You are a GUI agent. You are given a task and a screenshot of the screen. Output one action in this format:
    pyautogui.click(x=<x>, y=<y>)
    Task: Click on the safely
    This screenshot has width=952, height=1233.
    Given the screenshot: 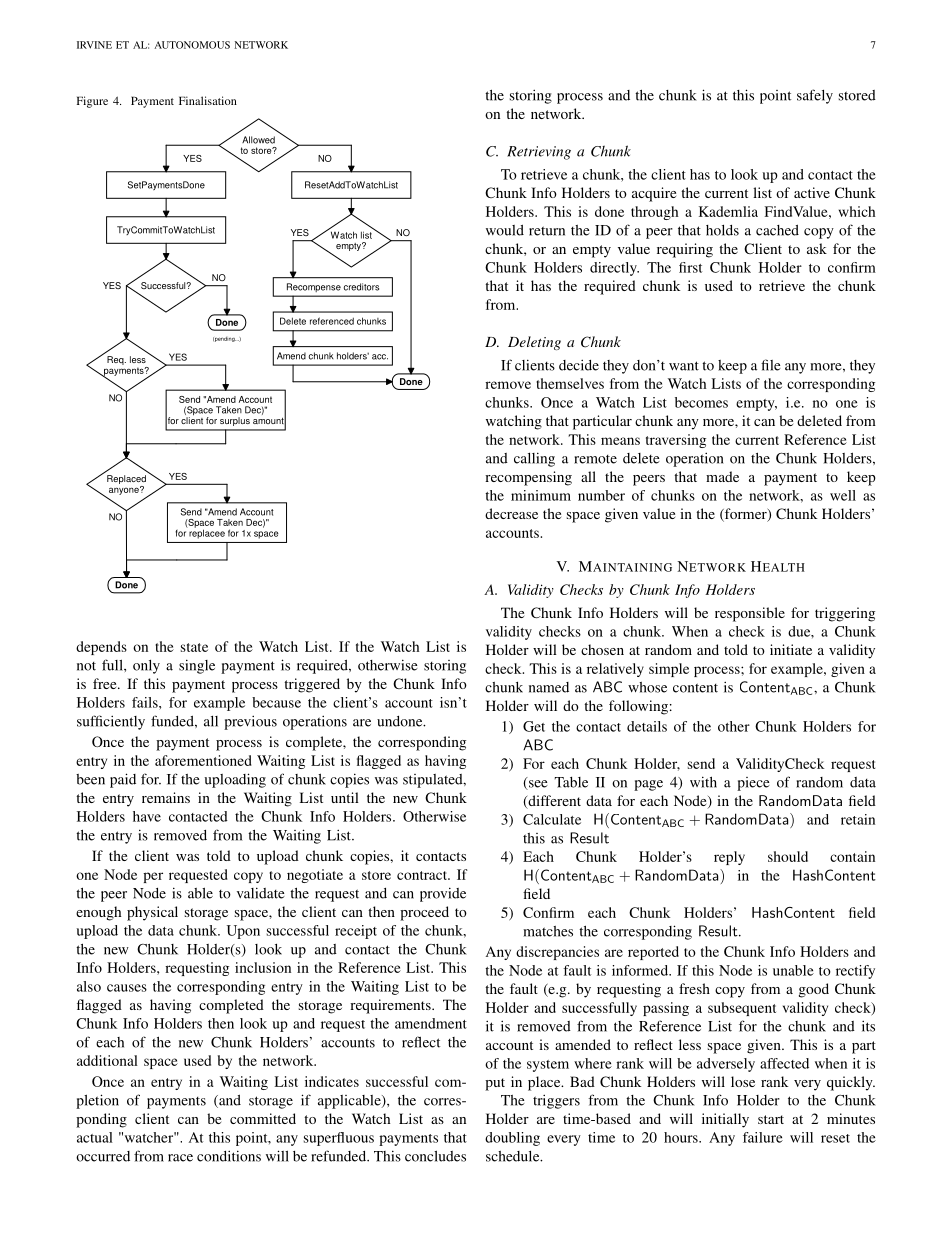 What is the action you would take?
    pyautogui.click(x=815, y=96)
